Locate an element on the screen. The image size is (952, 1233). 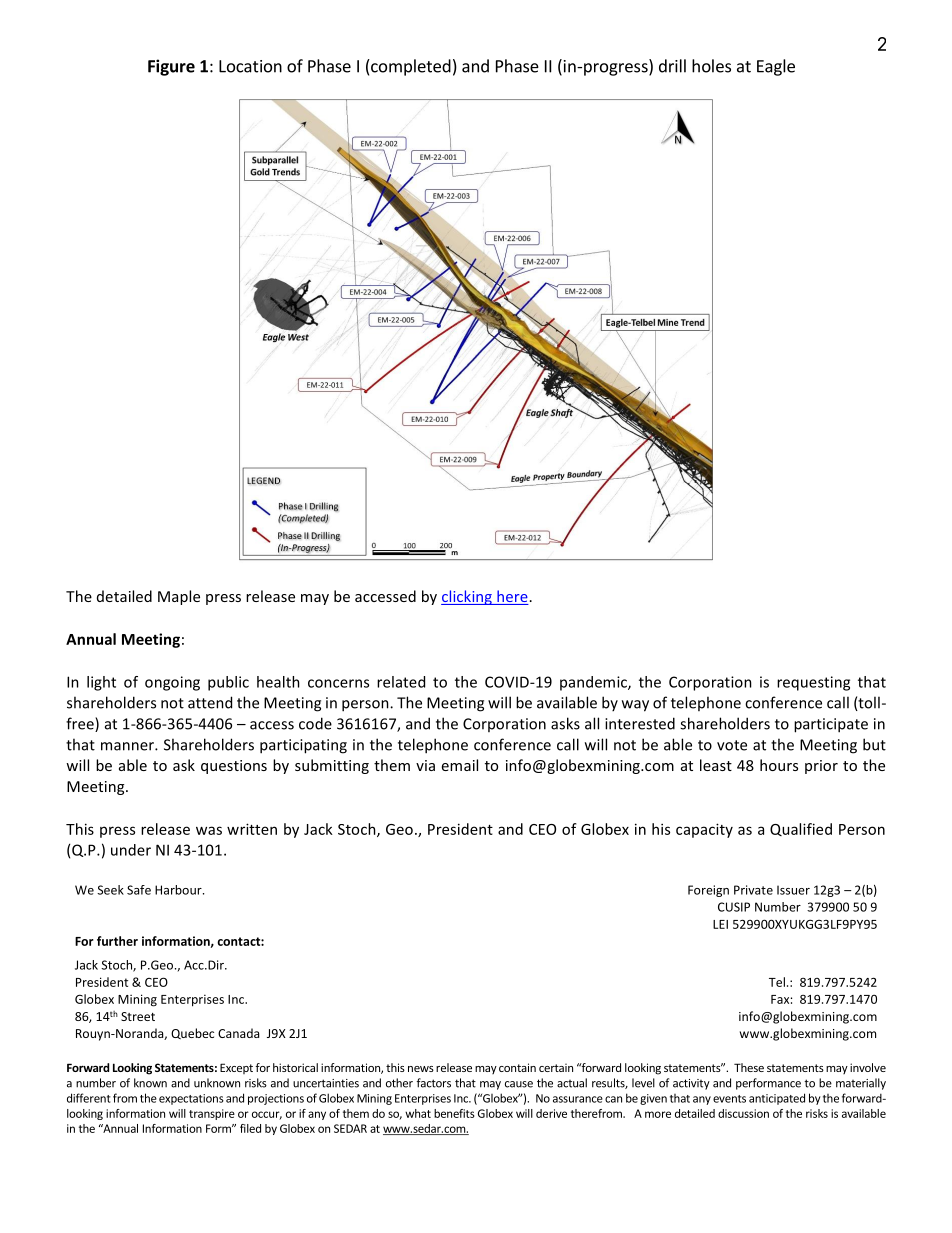
Harbour is located at coordinates (179, 890).
